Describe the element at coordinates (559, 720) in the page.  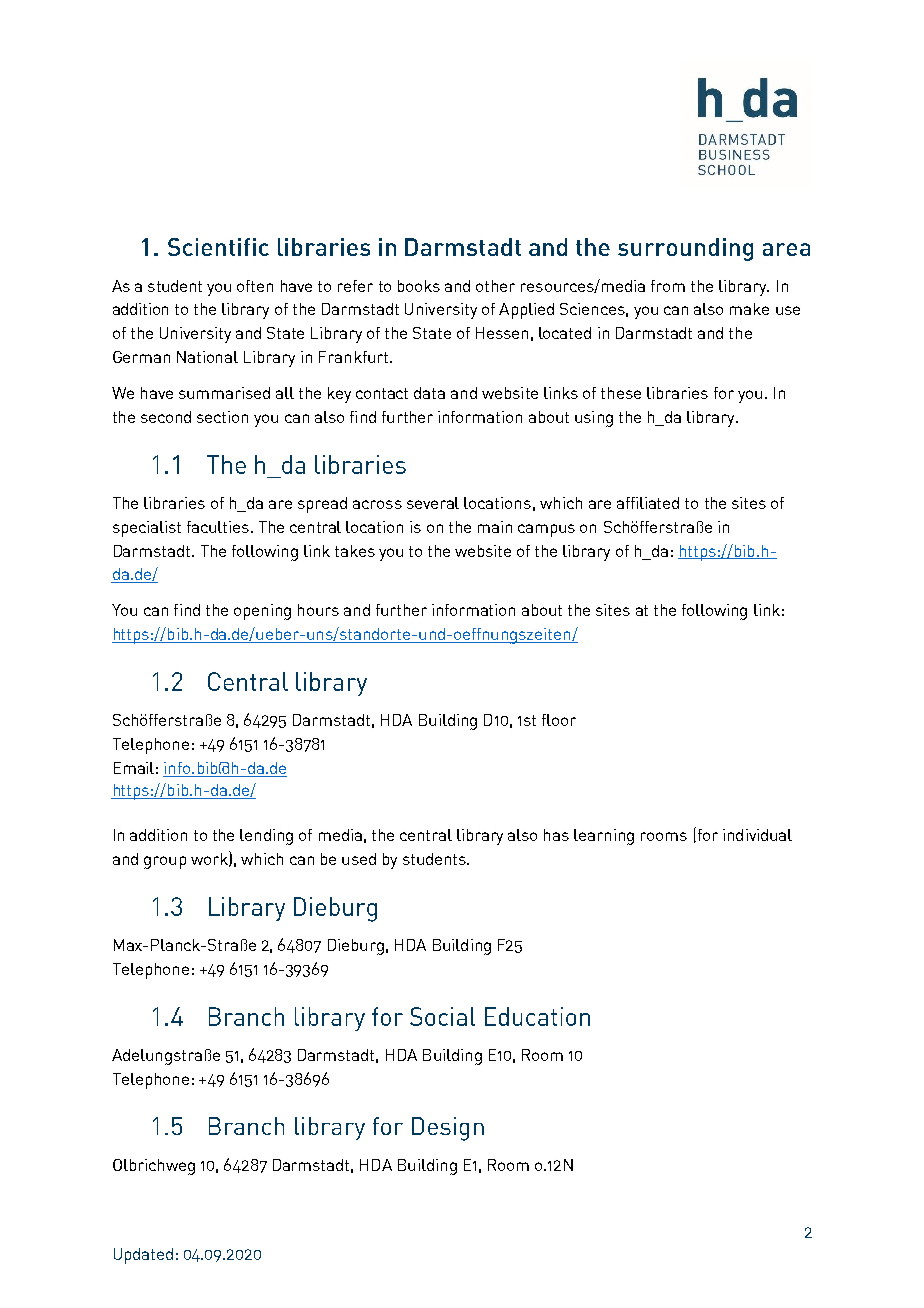
I see `floor` at that location.
